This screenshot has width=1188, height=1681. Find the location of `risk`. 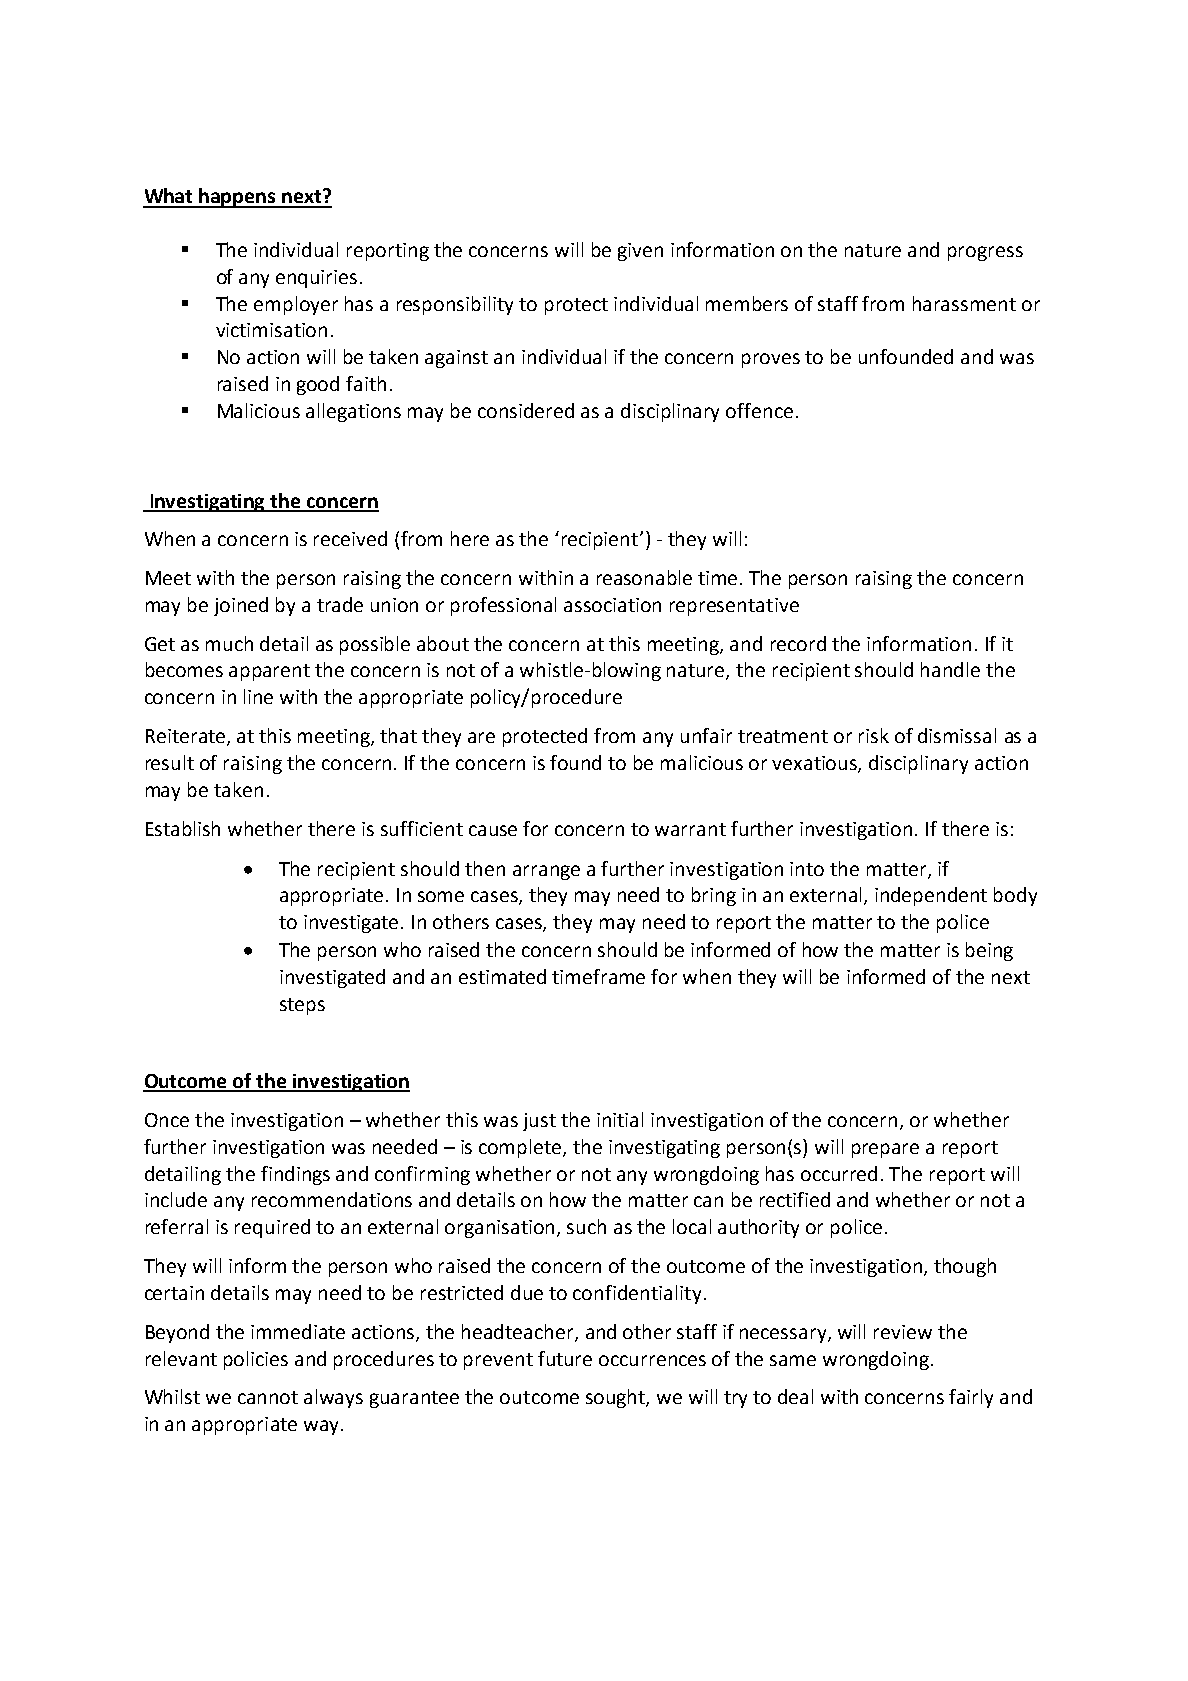

risk is located at coordinates (874, 735).
